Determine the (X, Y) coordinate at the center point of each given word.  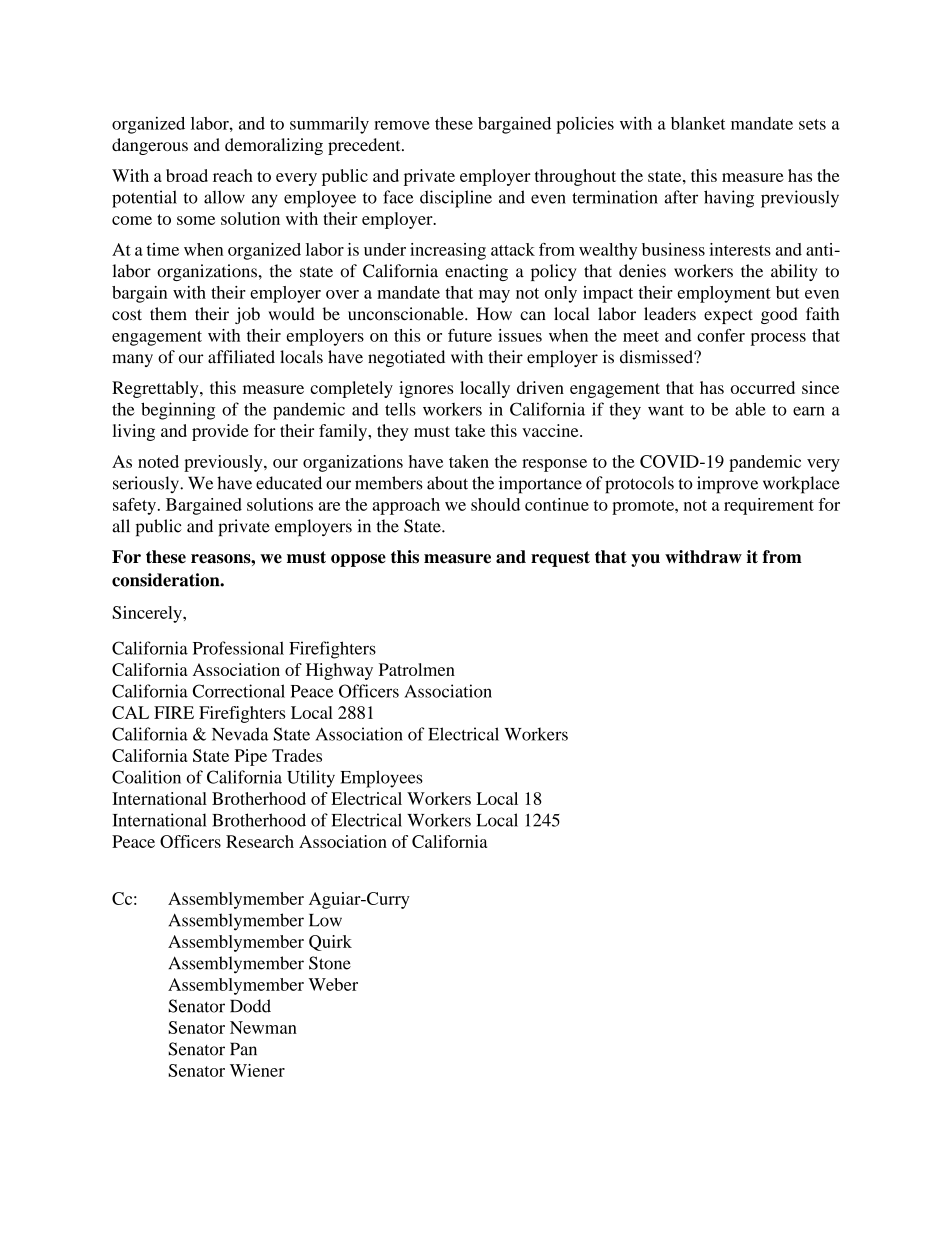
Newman (263, 1027)
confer (721, 335)
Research (260, 841)
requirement (769, 506)
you (645, 560)
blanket (698, 123)
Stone (330, 963)
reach (233, 175)
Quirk (330, 943)
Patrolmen (417, 669)
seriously (147, 484)
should (495, 504)
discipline (456, 199)
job (247, 315)
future (470, 335)
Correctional (239, 691)
